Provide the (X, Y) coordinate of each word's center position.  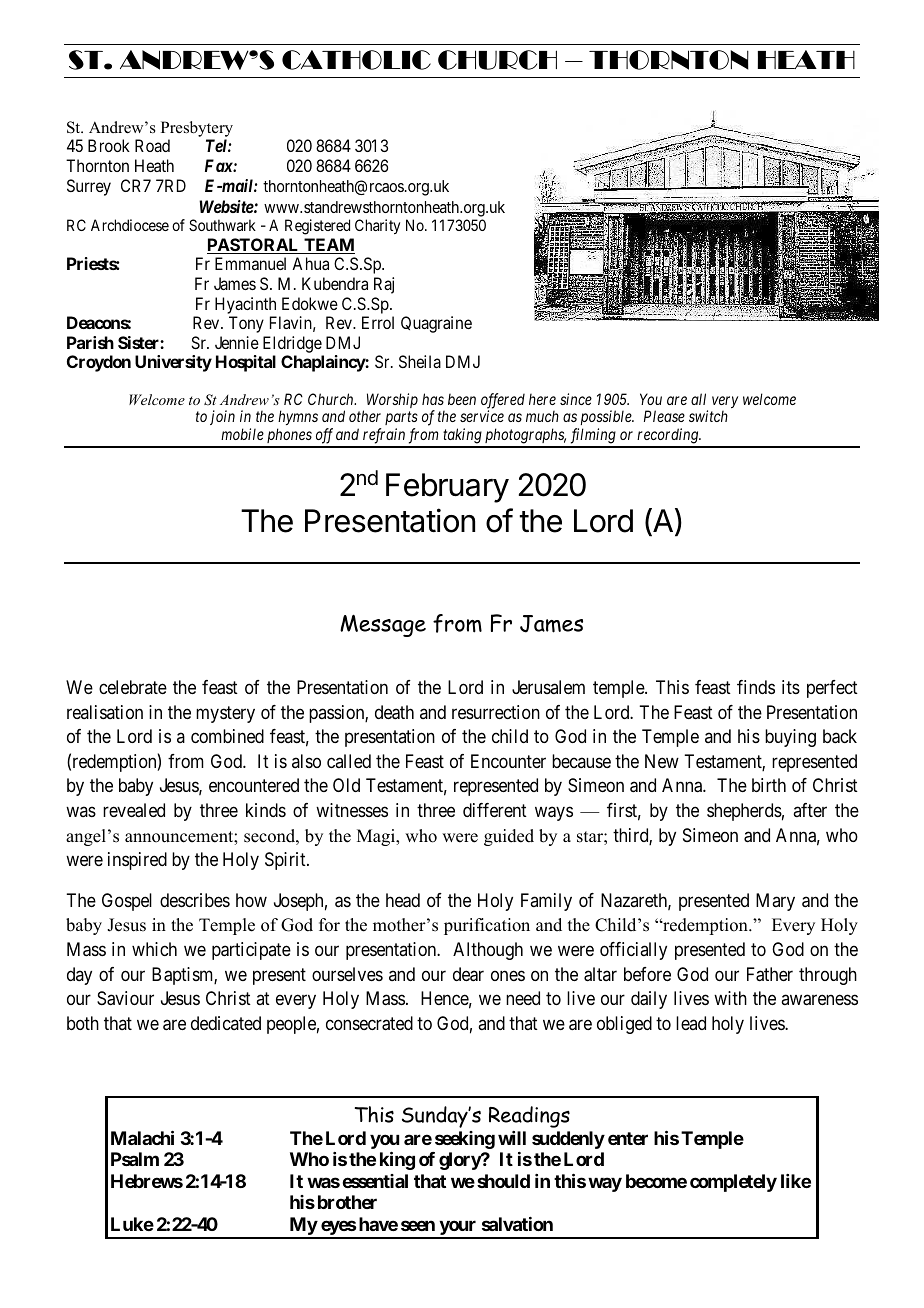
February (447, 488)
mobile (242, 434)
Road (152, 145)
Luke (132, 1224)
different (495, 810)
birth (769, 785)
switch (708, 416)
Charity (377, 226)
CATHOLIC (356, 60)
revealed (134, 810)
